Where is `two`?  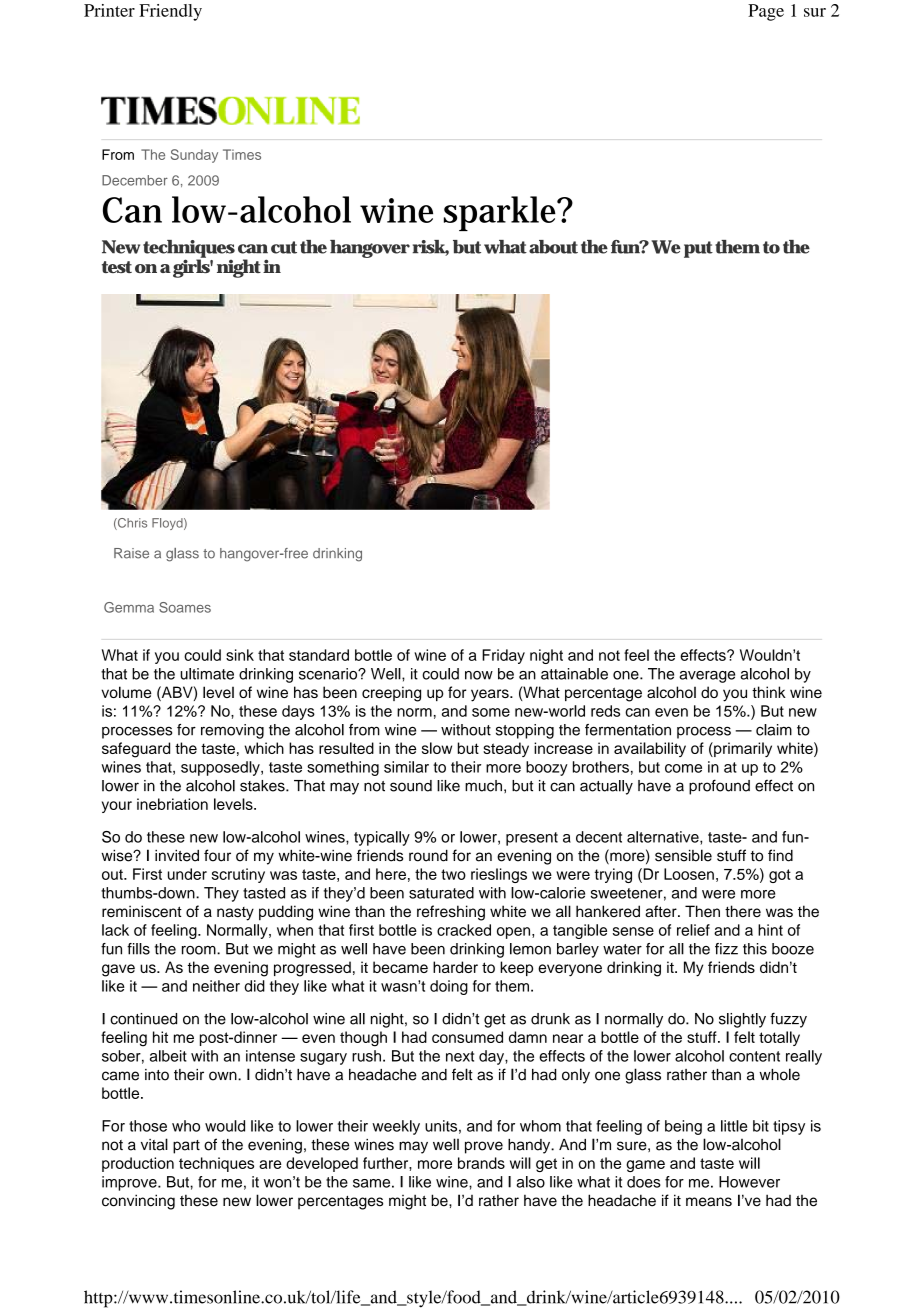 two is located at coordinates (453, 874).
